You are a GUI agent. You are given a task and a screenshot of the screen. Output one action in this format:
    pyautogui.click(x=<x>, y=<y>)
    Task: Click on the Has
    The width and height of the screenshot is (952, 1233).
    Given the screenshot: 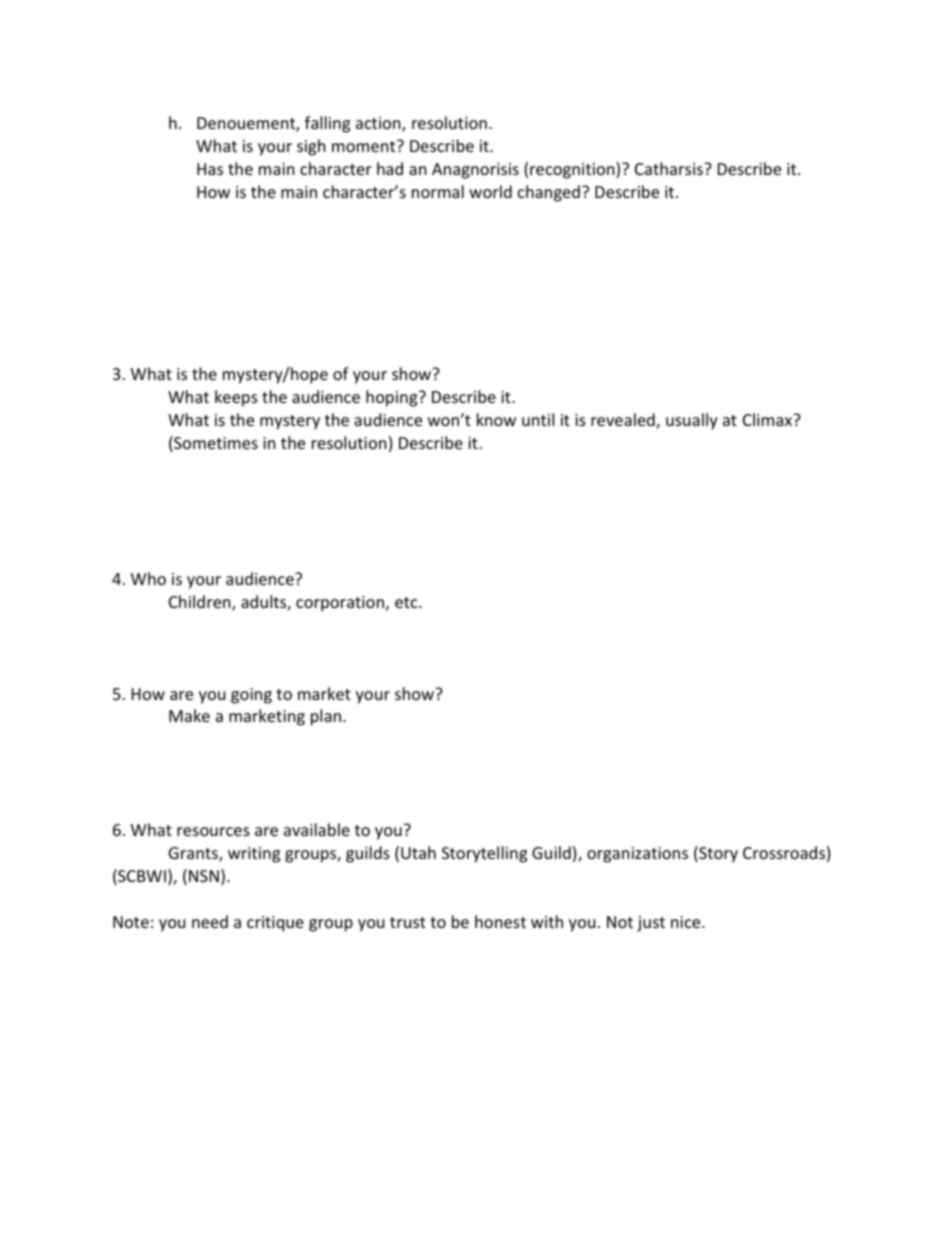 What is the action you would take?
    pyautogui.click(x=210, y=169)
